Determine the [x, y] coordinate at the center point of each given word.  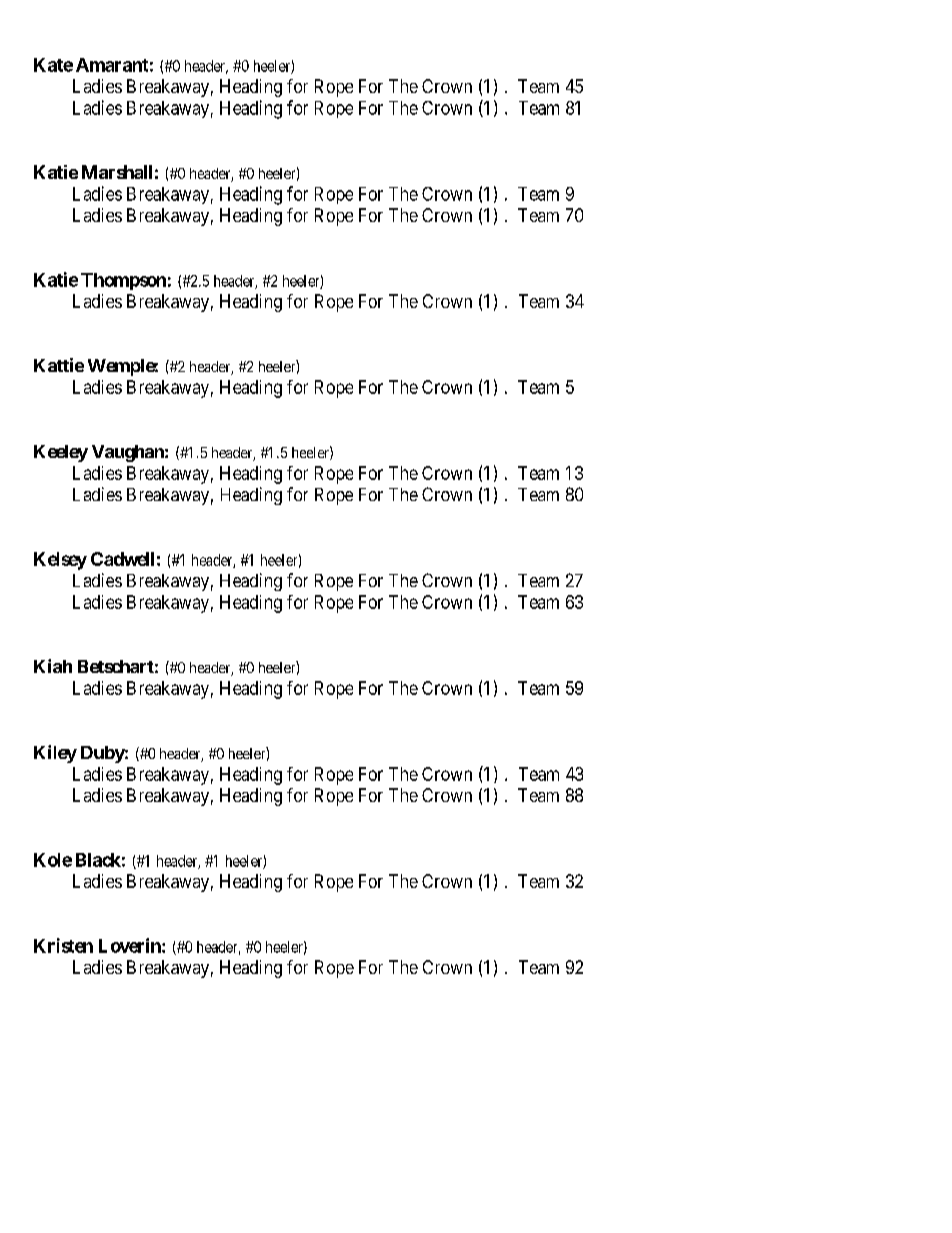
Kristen [63, 945]
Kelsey [60, 561]
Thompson [123, 281]
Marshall [117, 172]
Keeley [61, 453]
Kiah [53, 666]
